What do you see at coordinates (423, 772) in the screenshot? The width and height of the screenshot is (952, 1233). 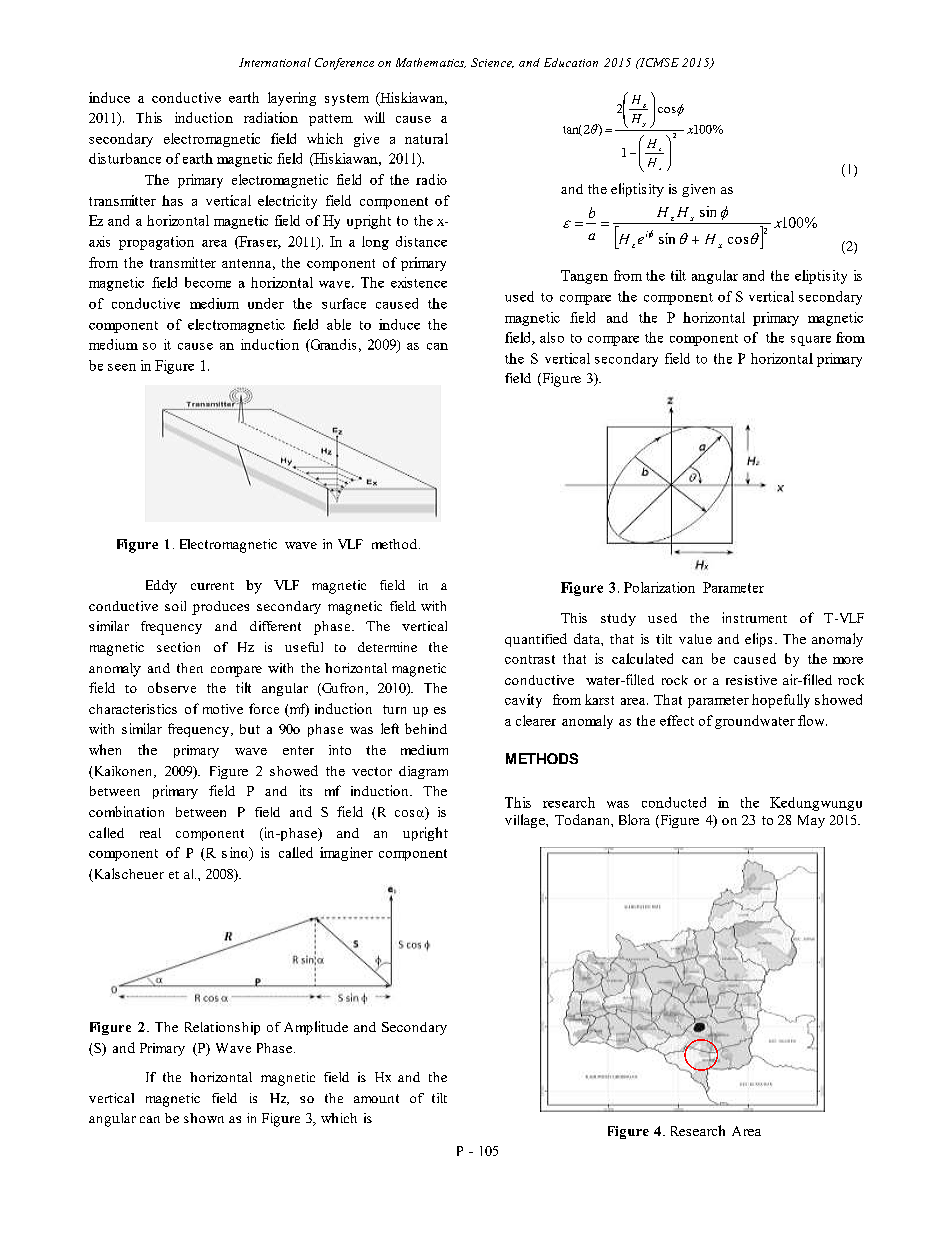 I see `diagram` at bounding box center [423, 772].
